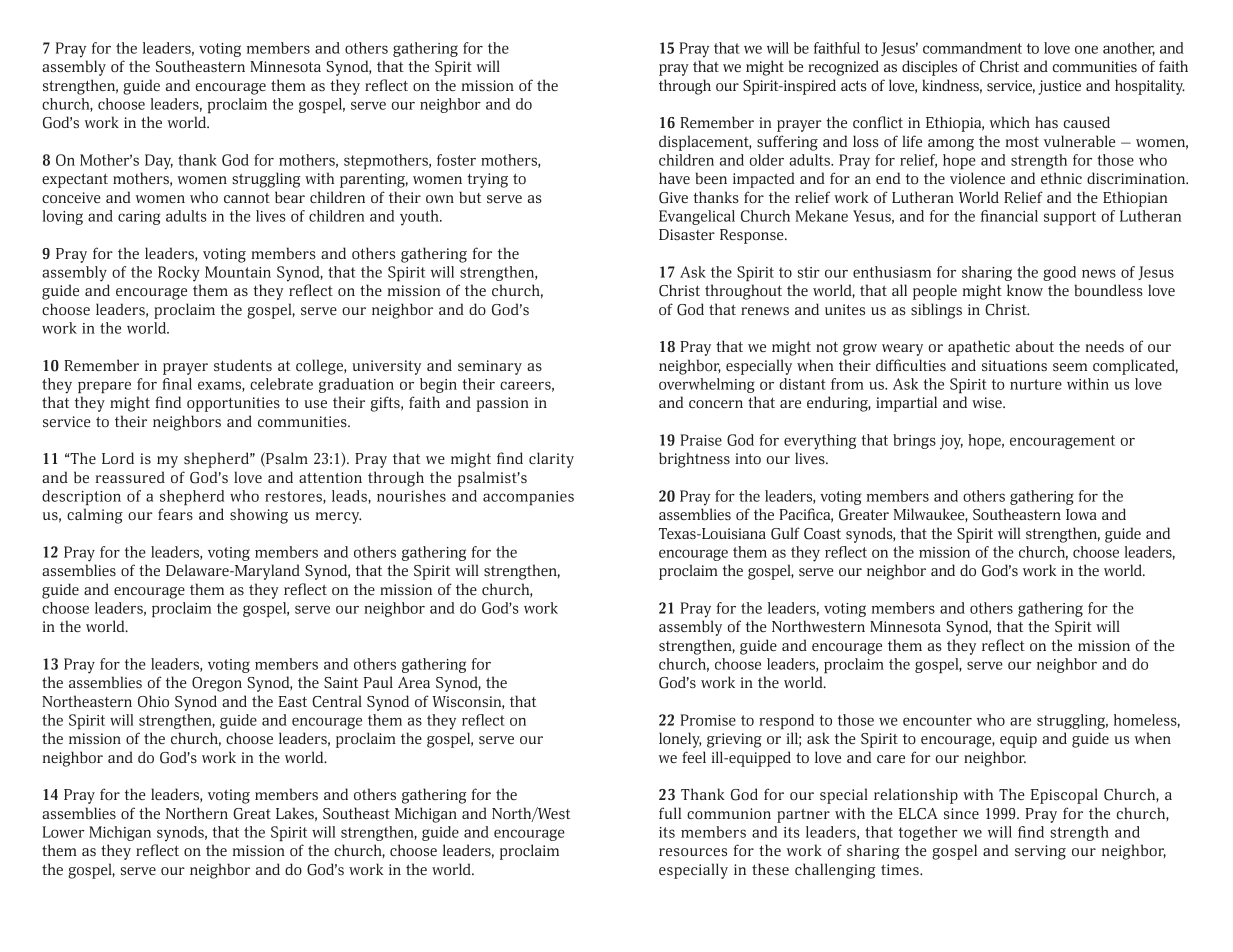  I want to click on fears, so click(175, 514).
